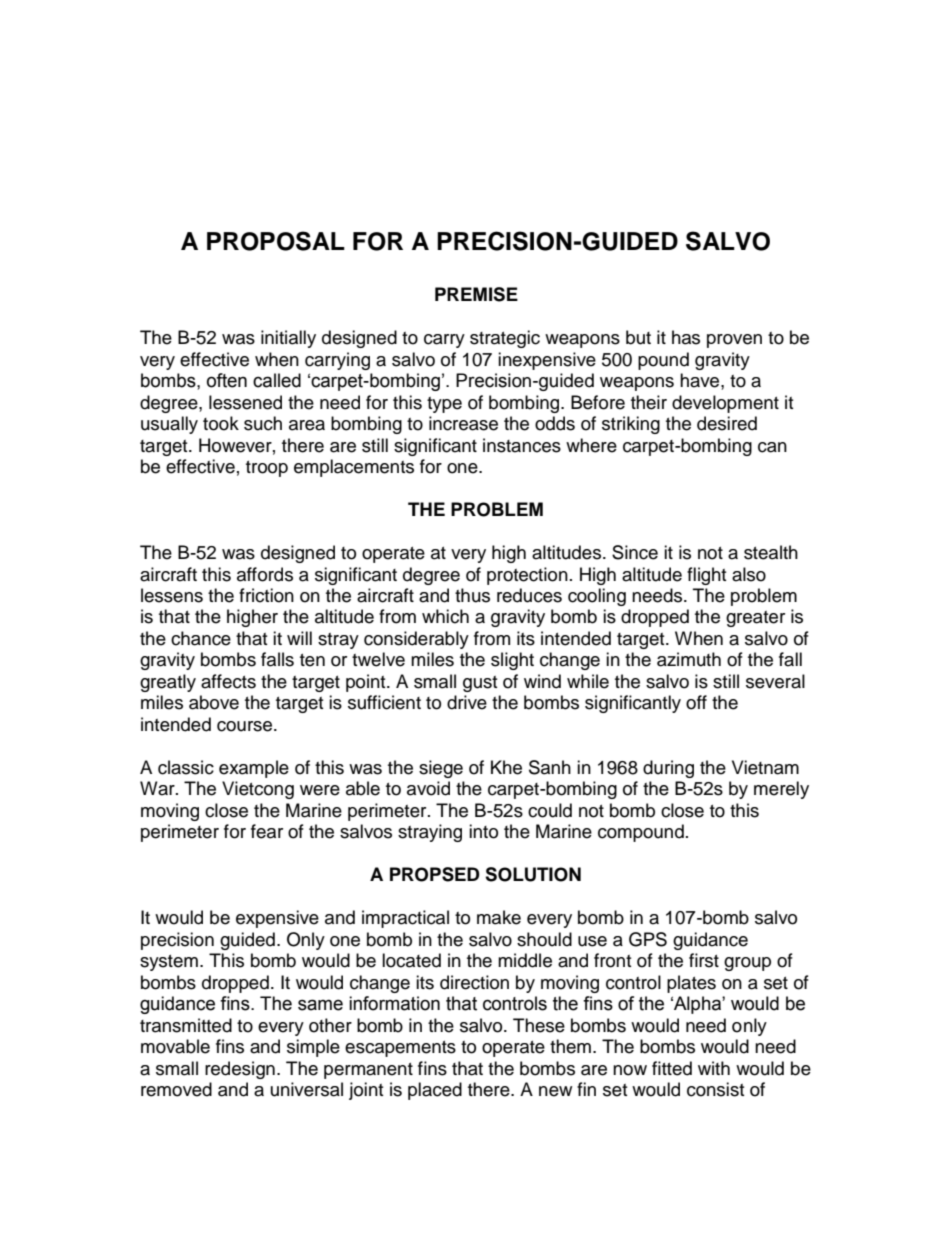 The image size is (952, 1233). What do you see at coordinates (522, 445) in the screenshot?
I see `instances` at bounding box center [522, 445].
